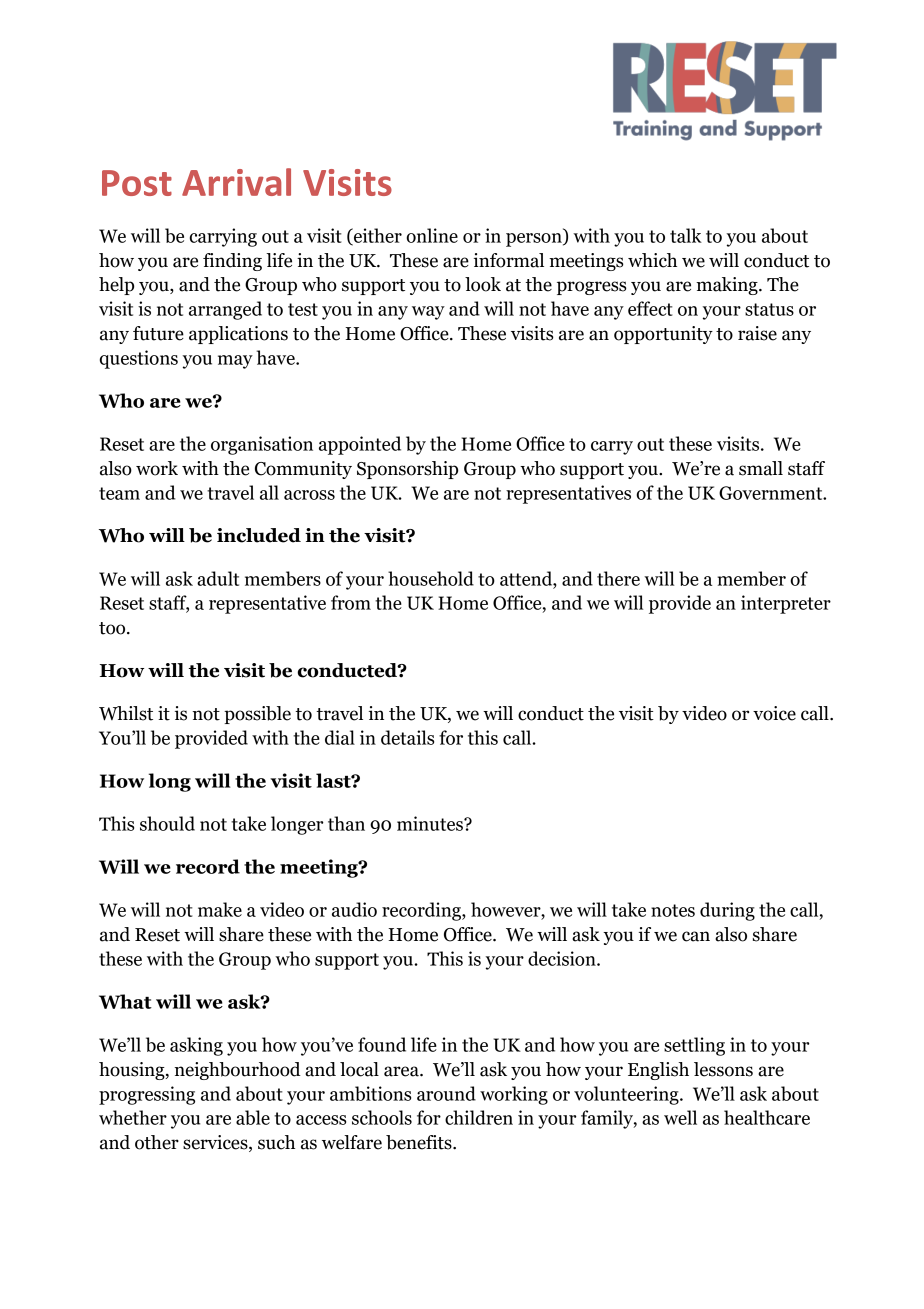 This screenshot has height=1309, width=924. What do you see at coordinates (157, 1142) in the screenshot?
I see `other` at bounding box center [157, 1142].
